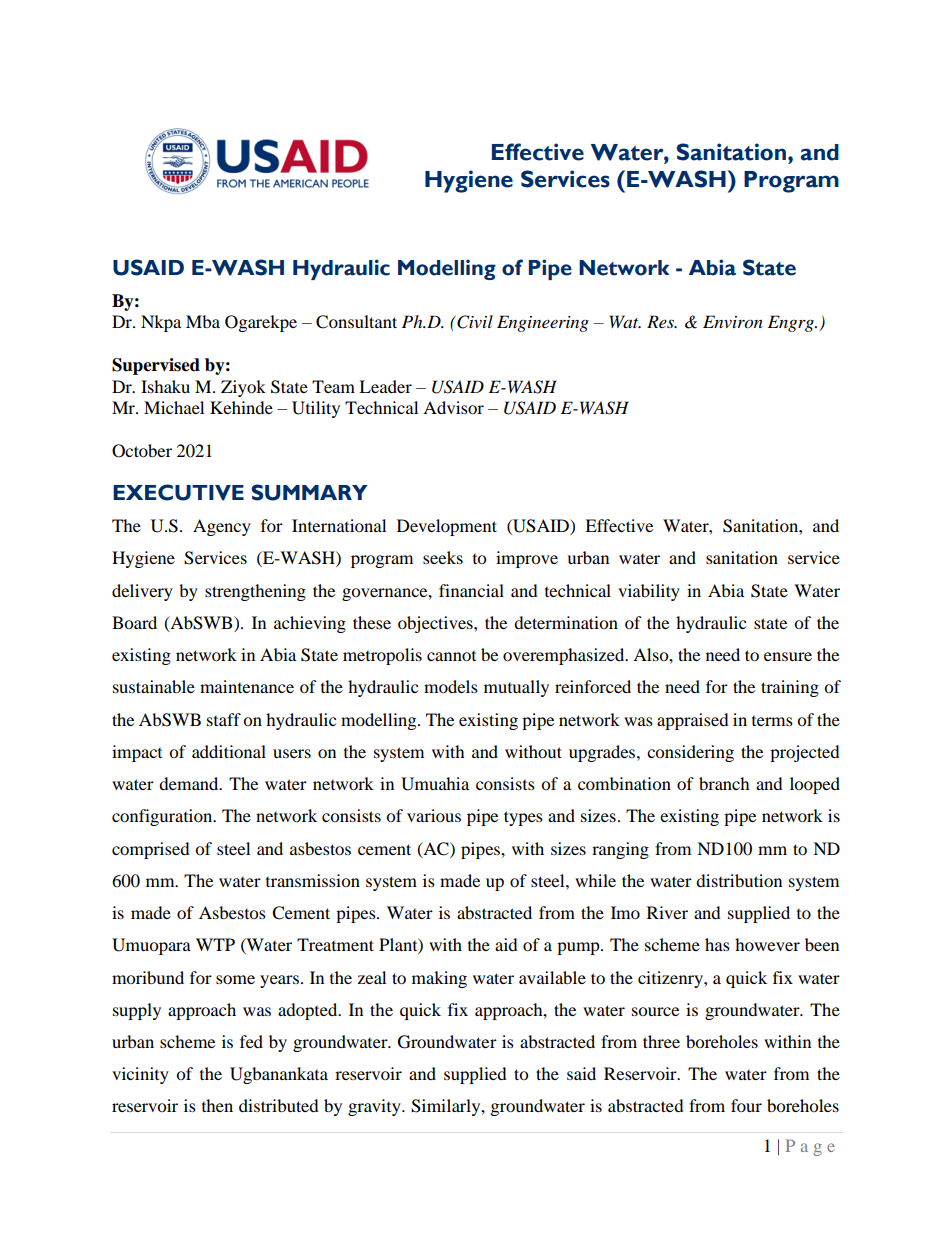  Describe the element at coordinates (474, 322) in the image. I see `Civil` at that location.
